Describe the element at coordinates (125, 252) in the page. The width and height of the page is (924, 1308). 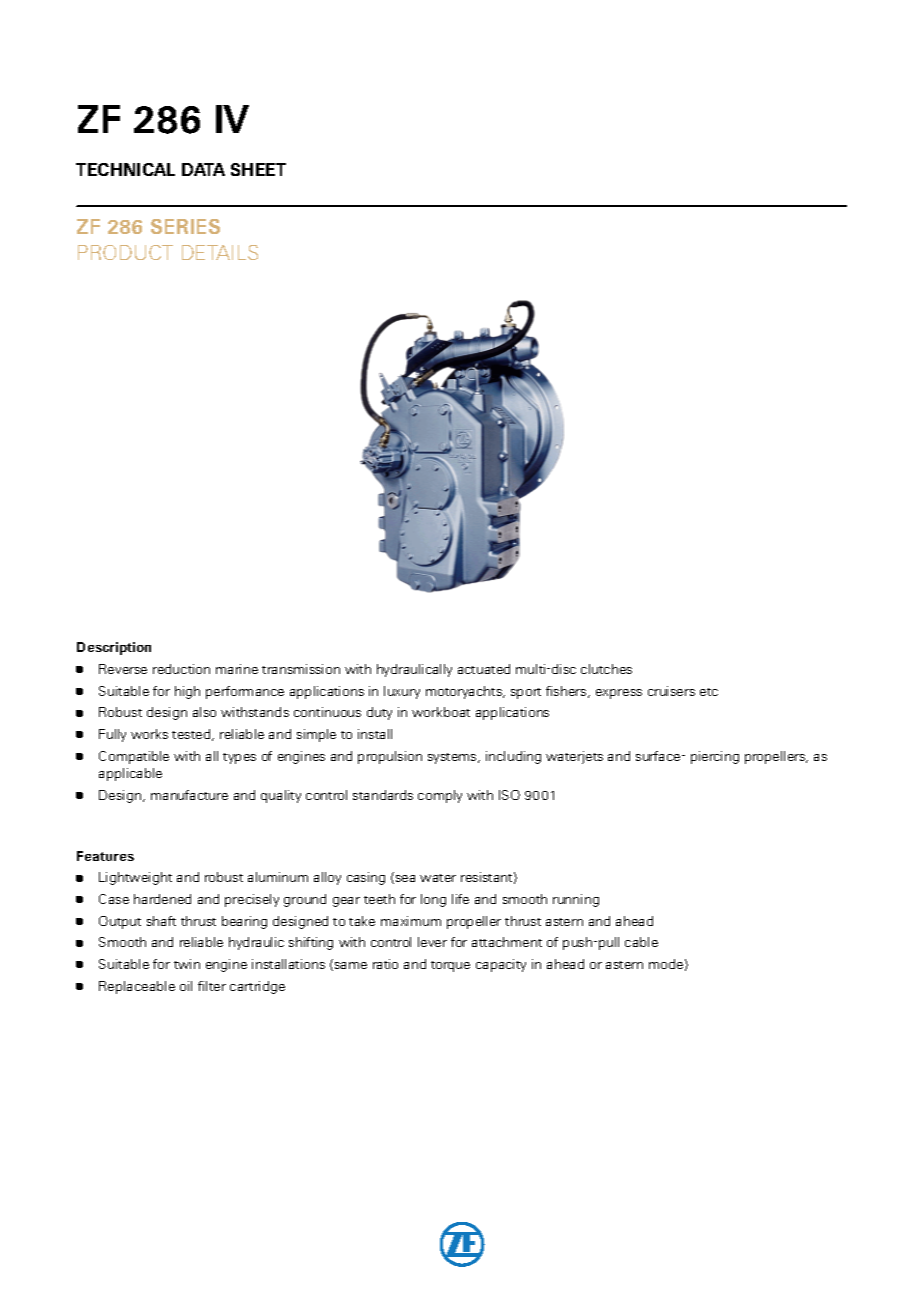
I see `PRODUCT` at that location.
